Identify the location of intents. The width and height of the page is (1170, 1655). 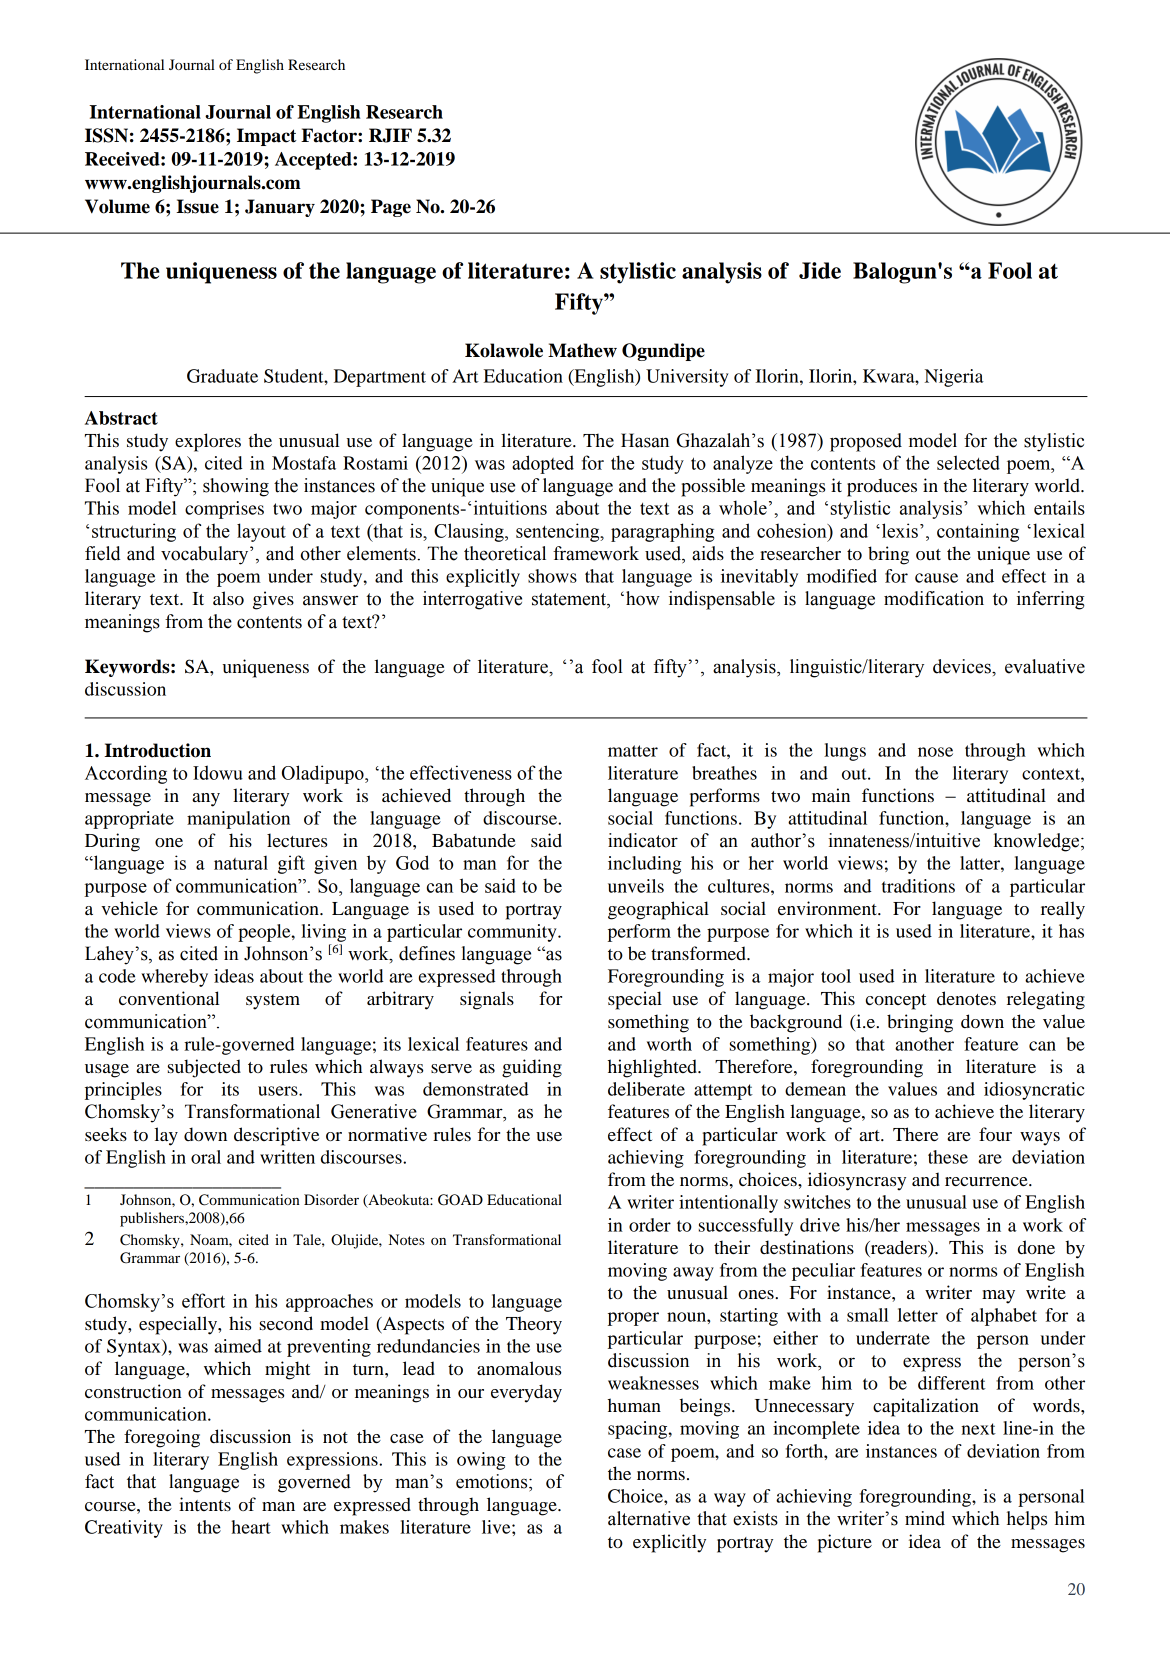
(205, 1504).
